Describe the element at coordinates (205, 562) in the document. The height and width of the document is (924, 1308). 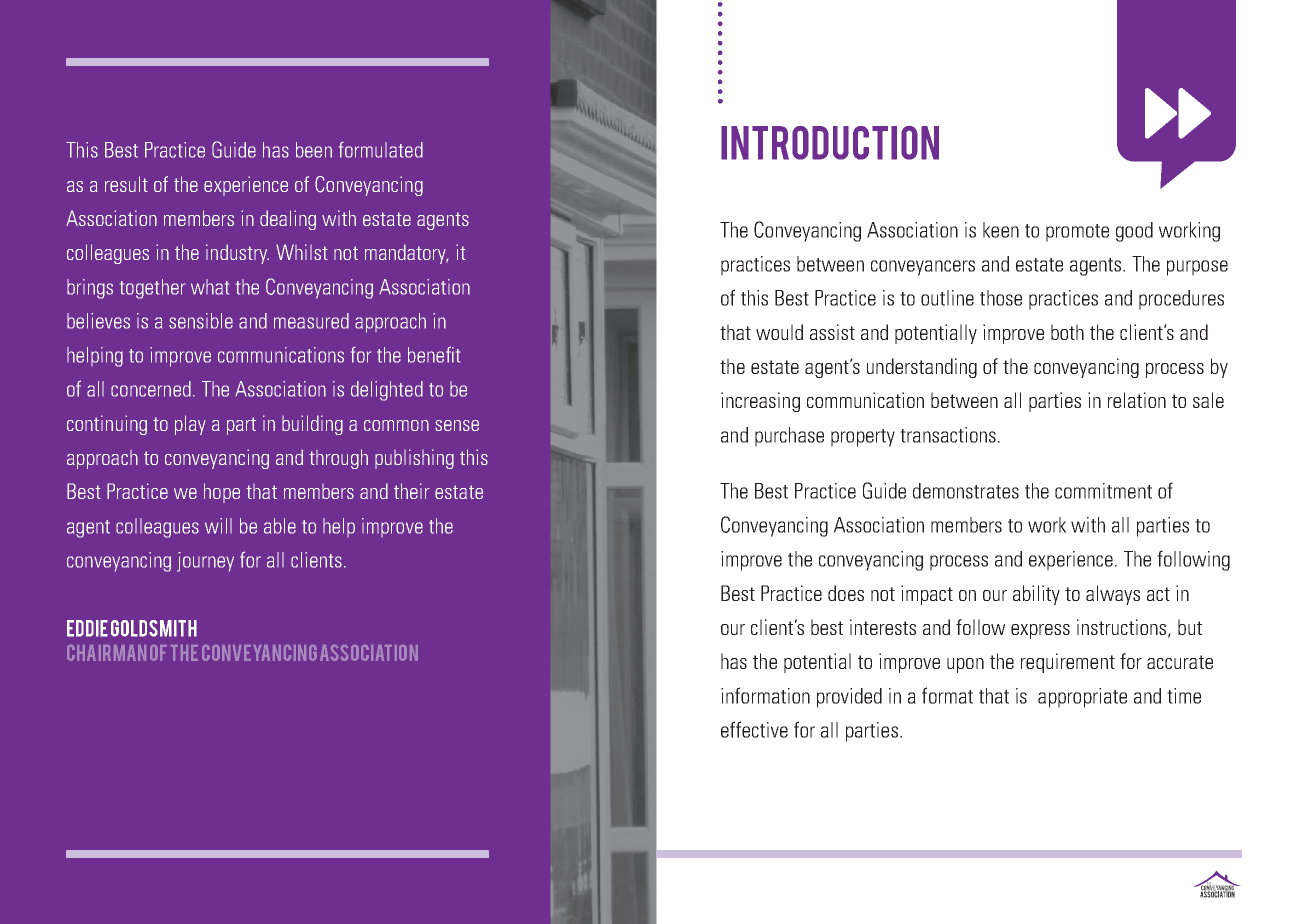
I see `journey` at that location.
